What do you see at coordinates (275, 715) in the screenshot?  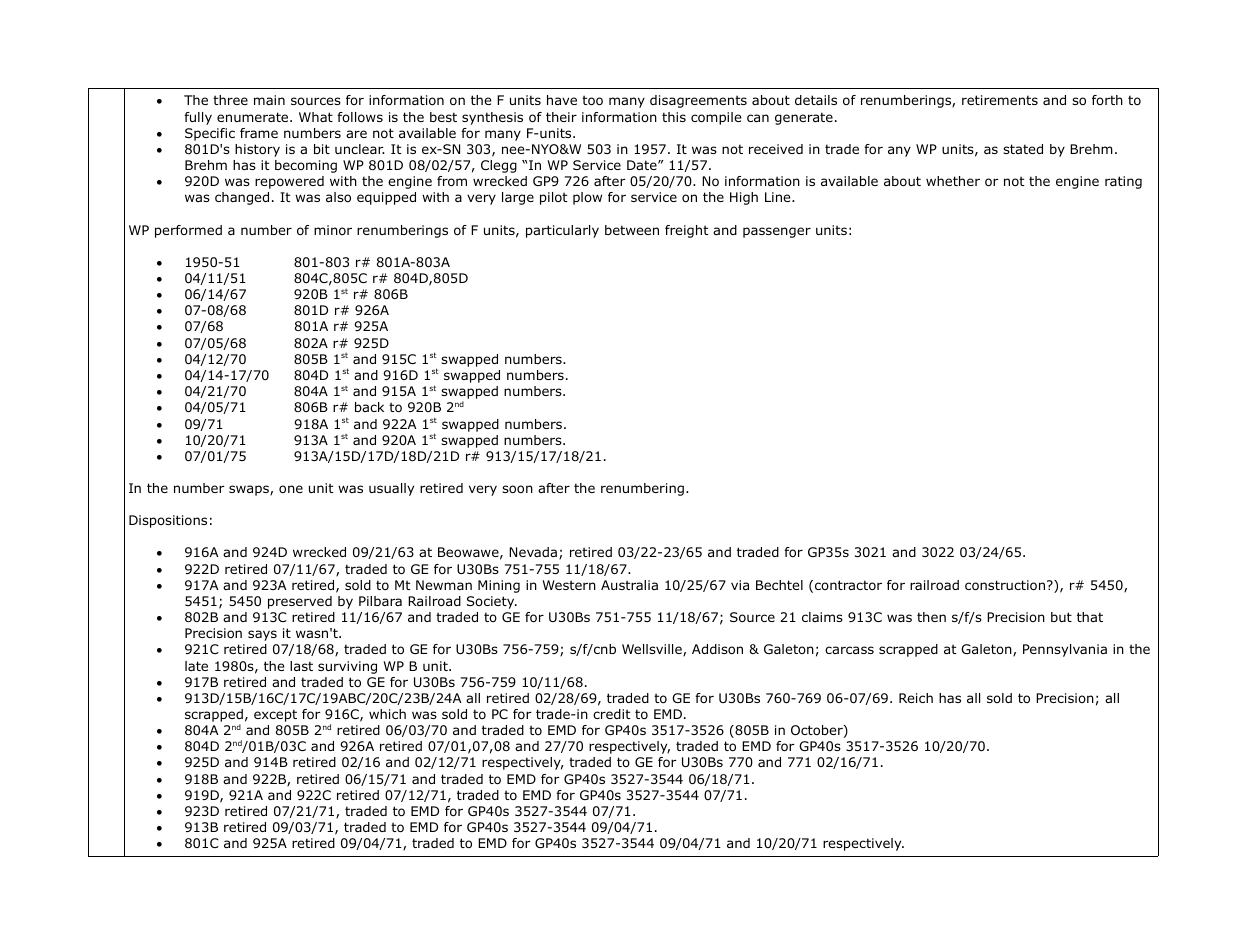 I see `except` at bounding box center [275, 715].
